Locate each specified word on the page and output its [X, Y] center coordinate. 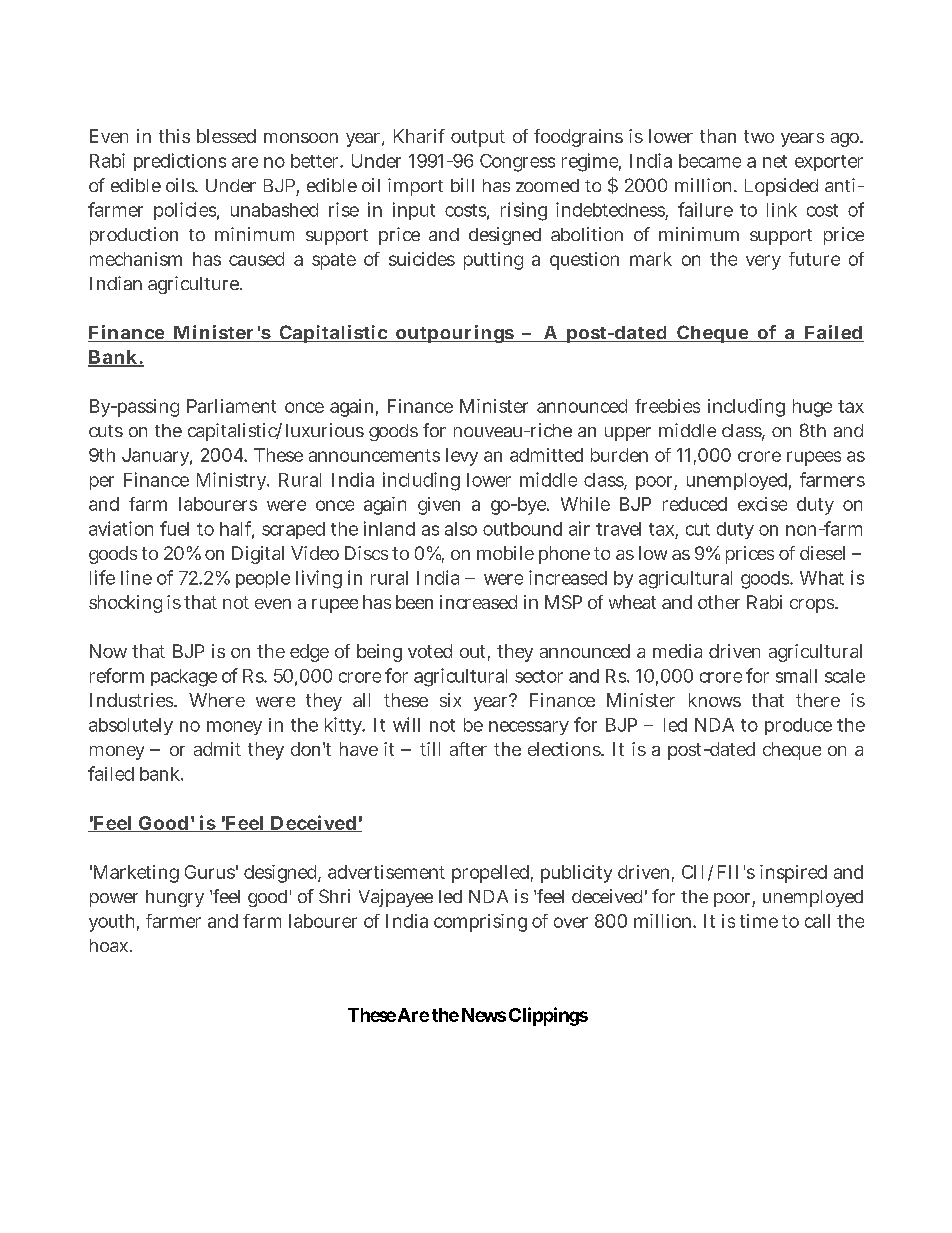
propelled [492, 874]
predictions [180, 162]
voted [430, 651]
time [761, 921]
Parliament [231, 406]
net [775, 161]
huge [812, 408]
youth [114, 923]
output [478, 138]
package [184, 678]
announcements [374, 455]
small [796, 676]
